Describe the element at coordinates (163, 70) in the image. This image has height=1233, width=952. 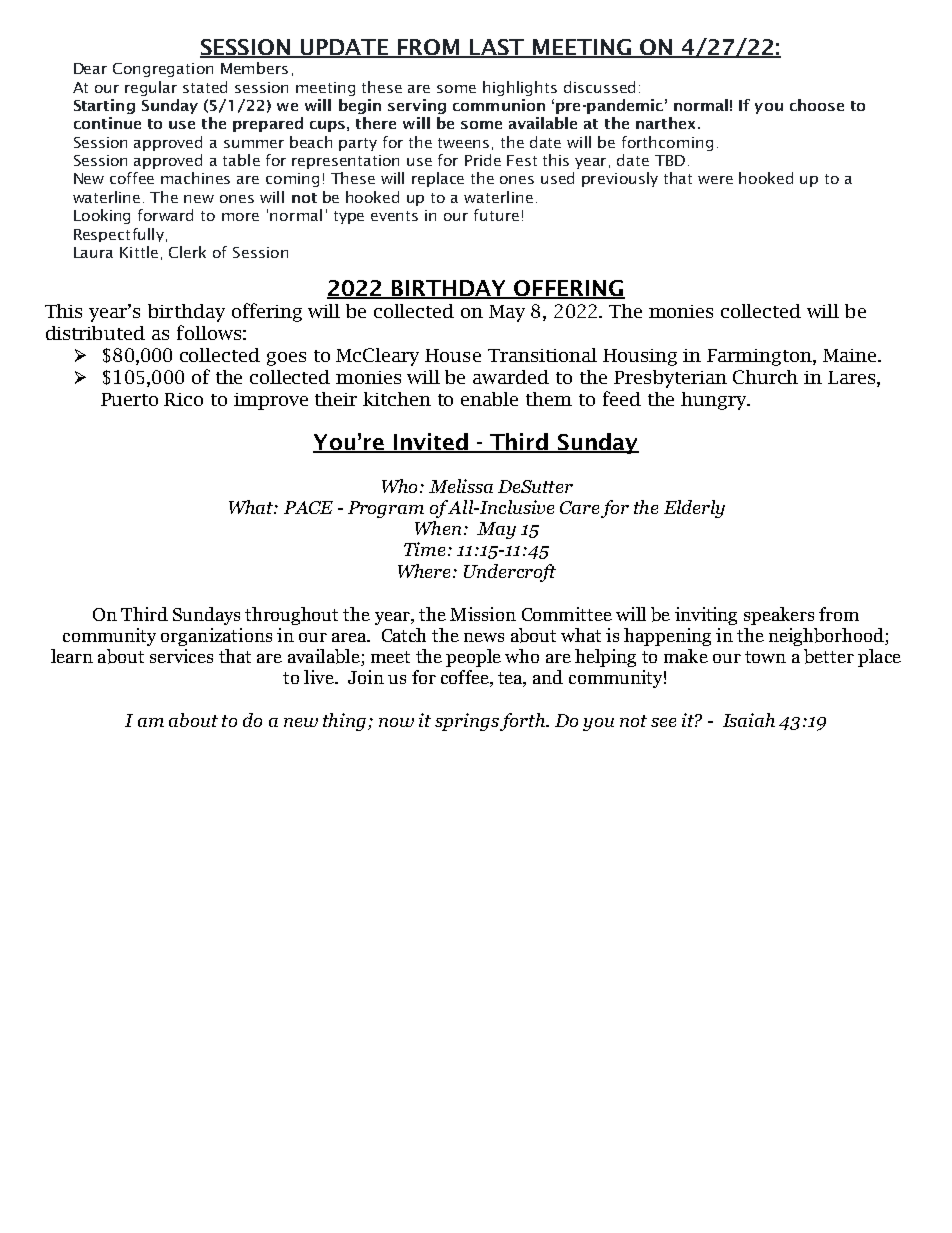
I see `Congregation` at that location.
